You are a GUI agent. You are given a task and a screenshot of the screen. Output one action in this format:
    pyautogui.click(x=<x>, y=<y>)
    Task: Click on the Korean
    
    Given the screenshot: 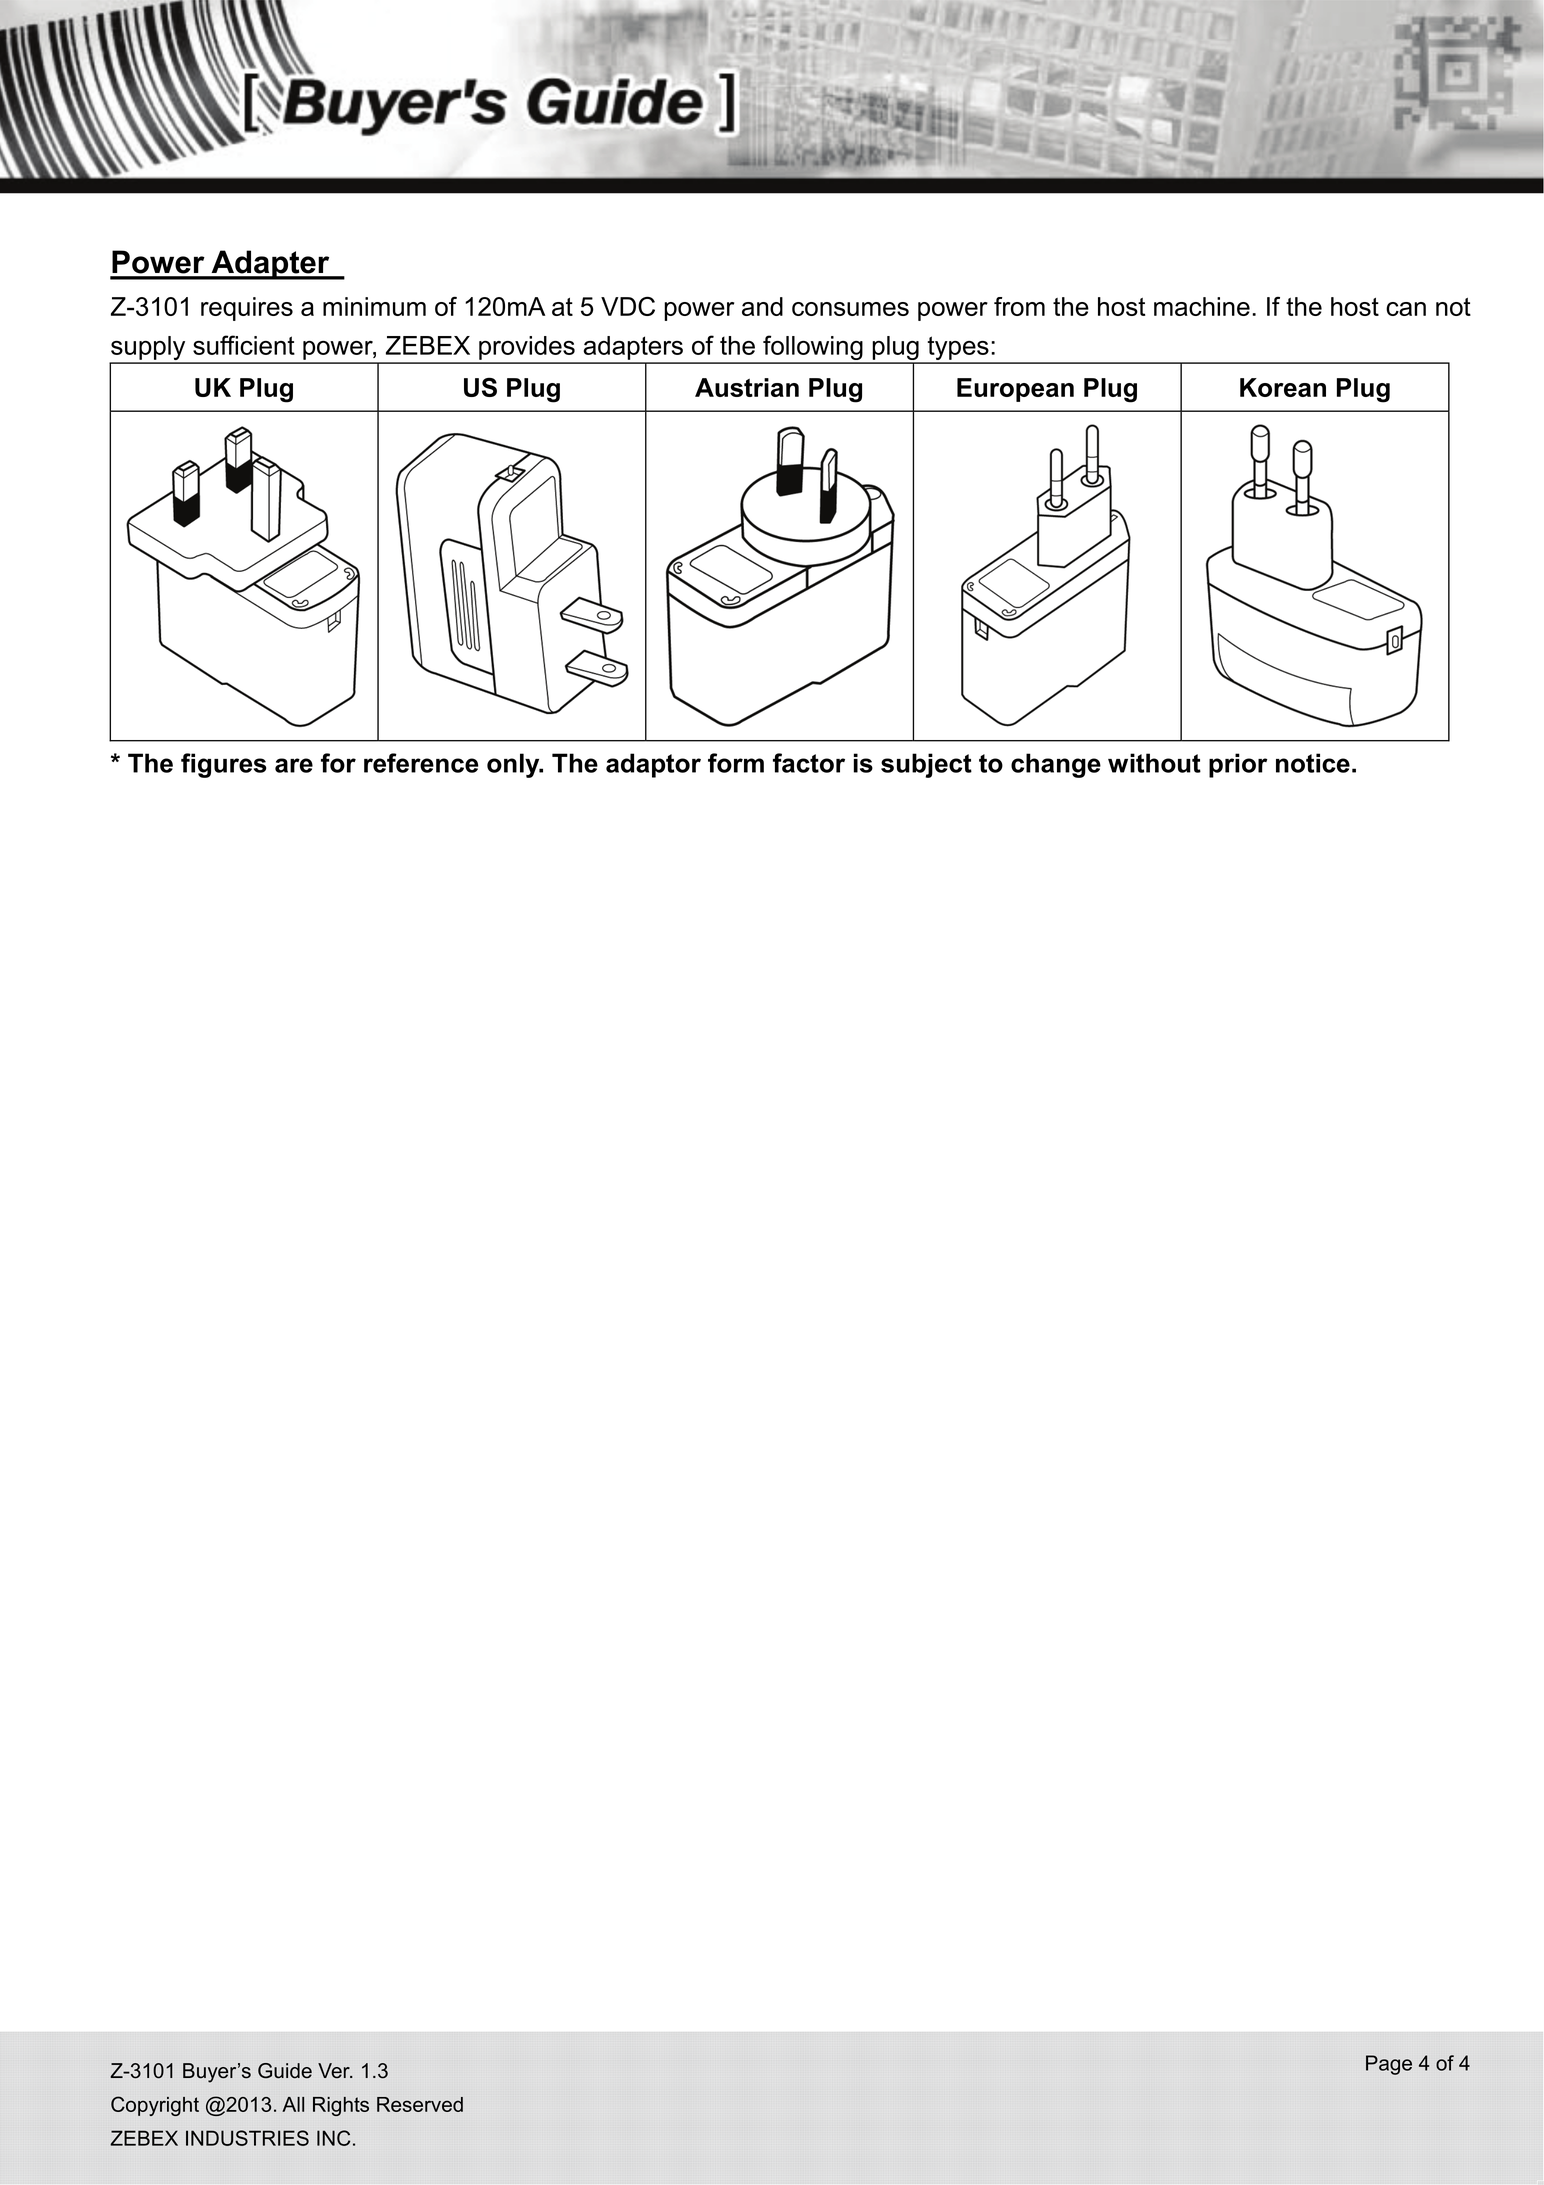 What is the action you would take?
    pyautogui.click(x=1283, y=387)
